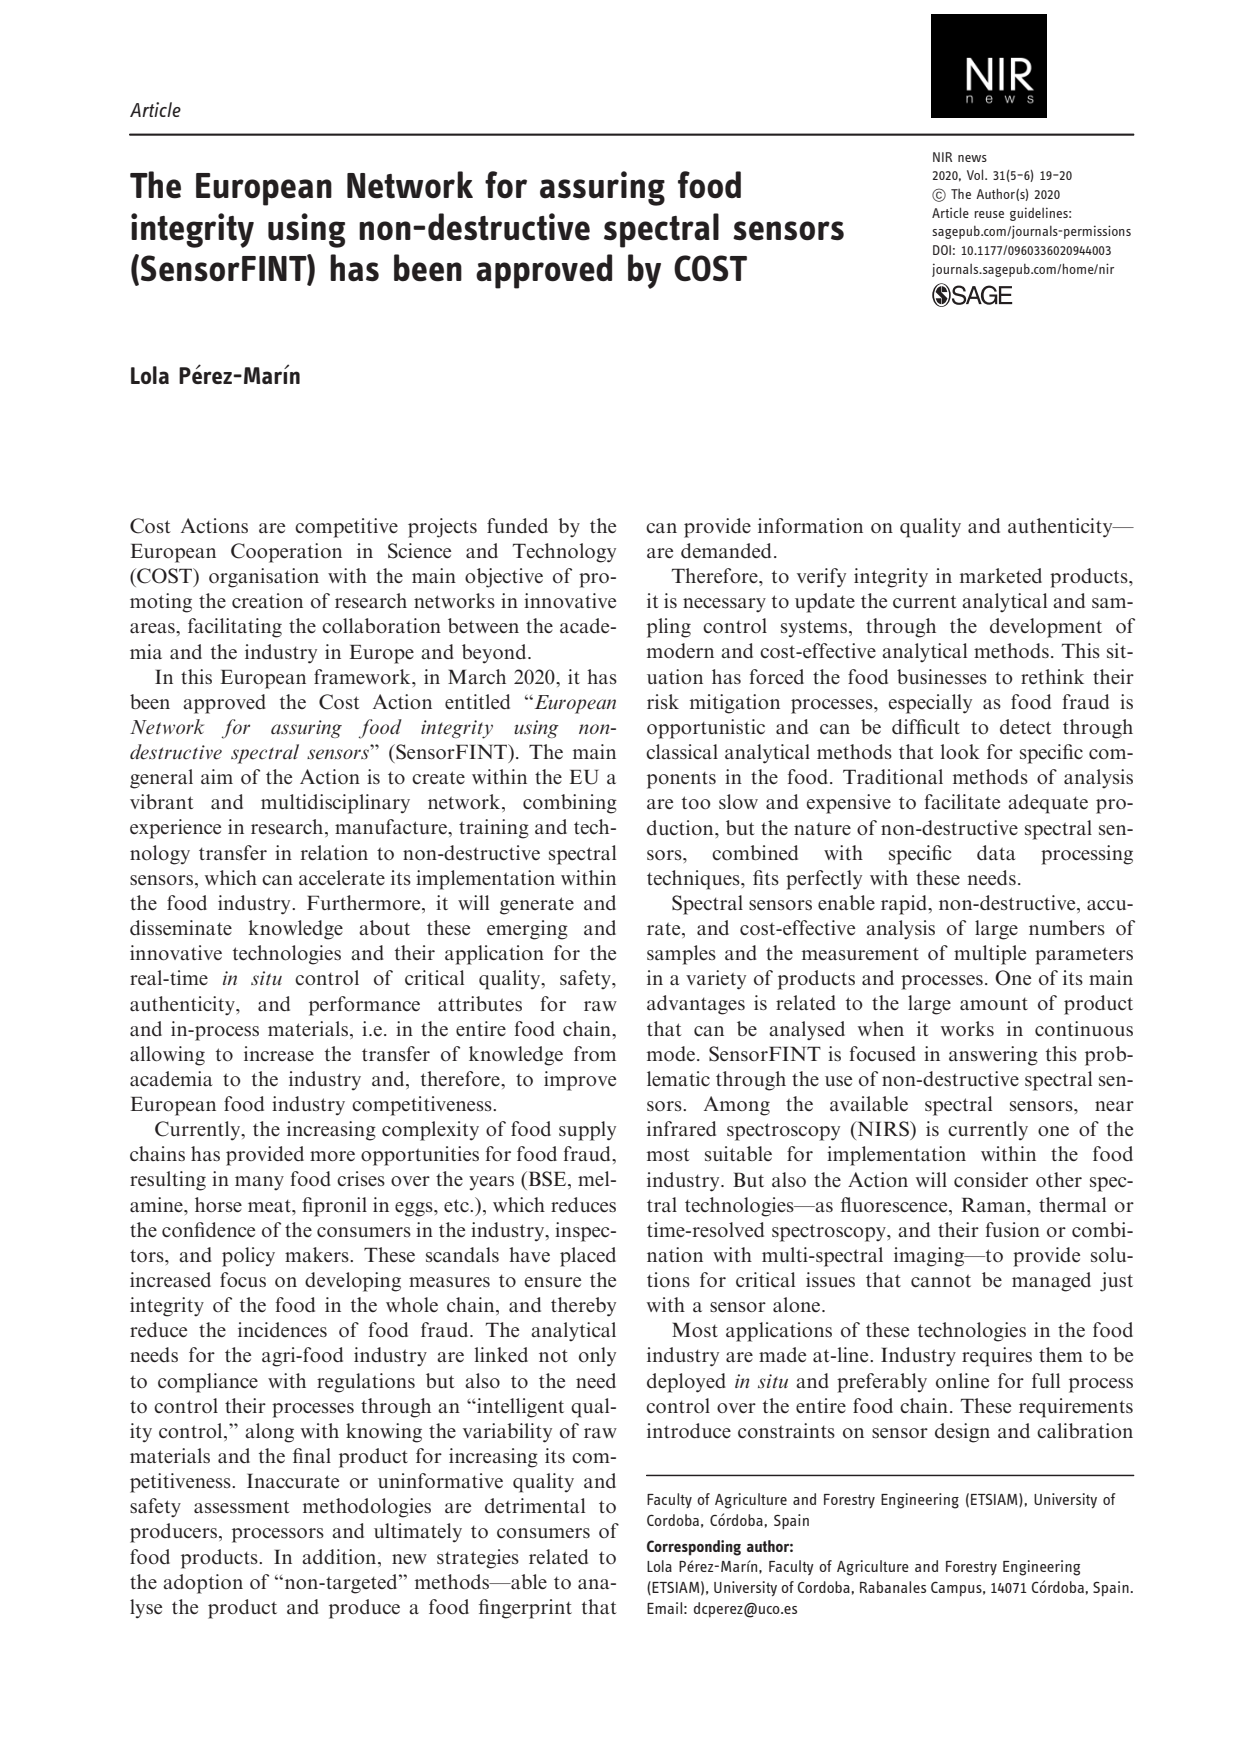 This screenshot has height=1750, width=1237. I want to click on relation, so click(334, 852).
